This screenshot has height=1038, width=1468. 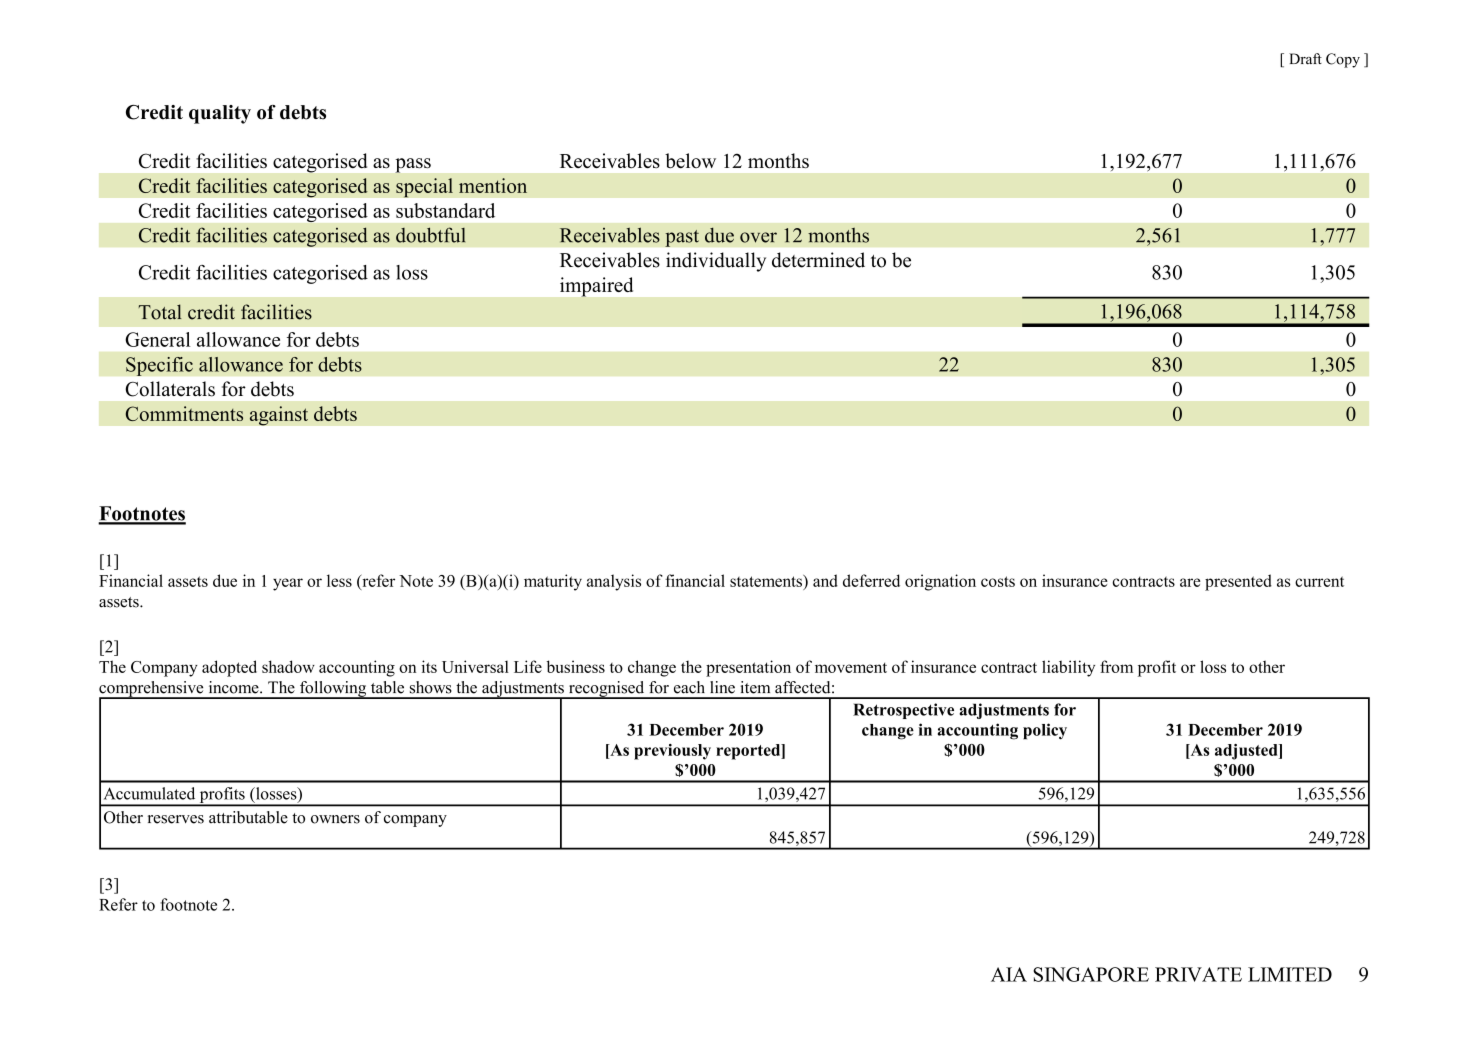 I want to click on determined, so click(x=818, y=260).
